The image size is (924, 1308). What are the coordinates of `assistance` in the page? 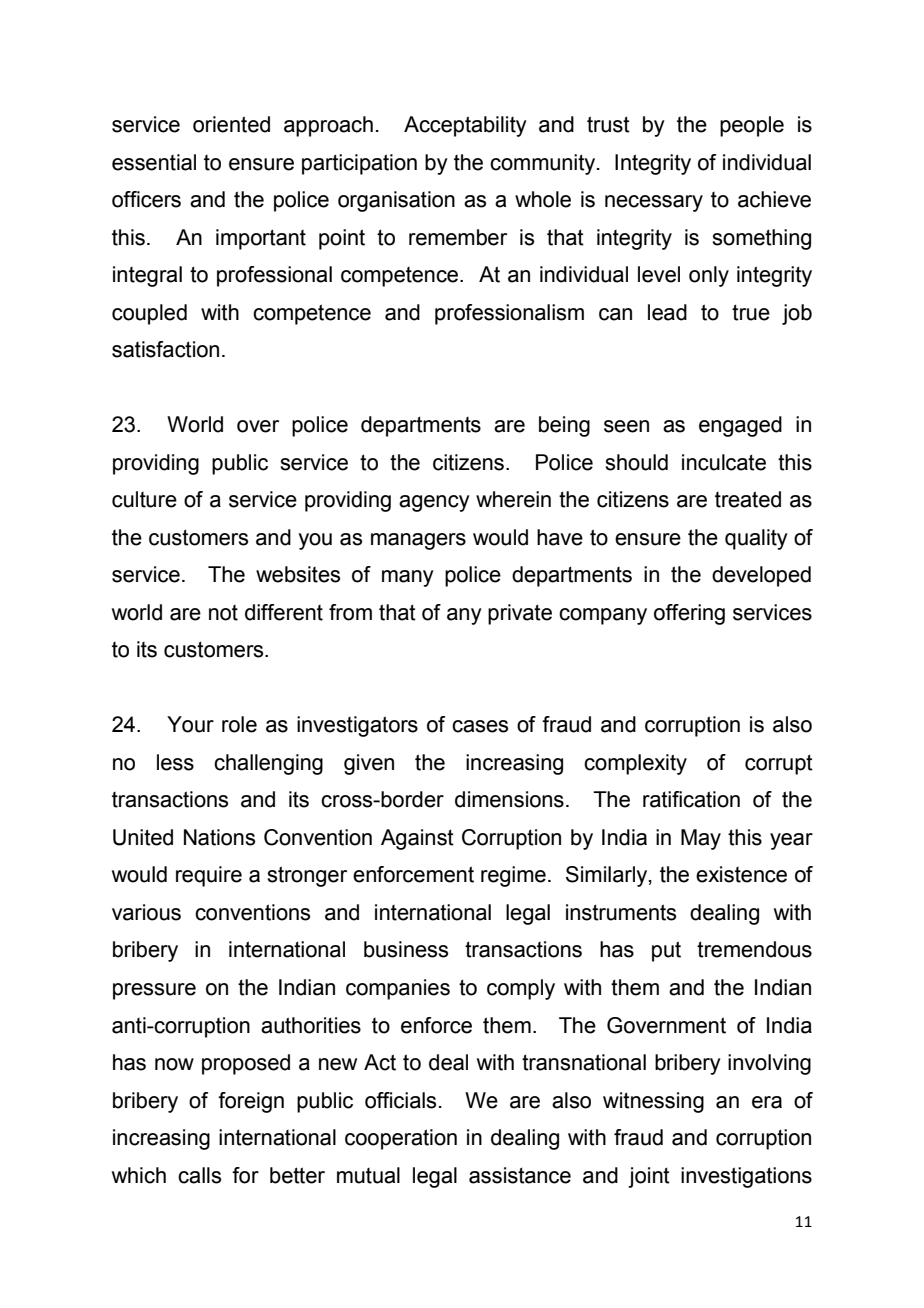 It's located at (520, 1175).
